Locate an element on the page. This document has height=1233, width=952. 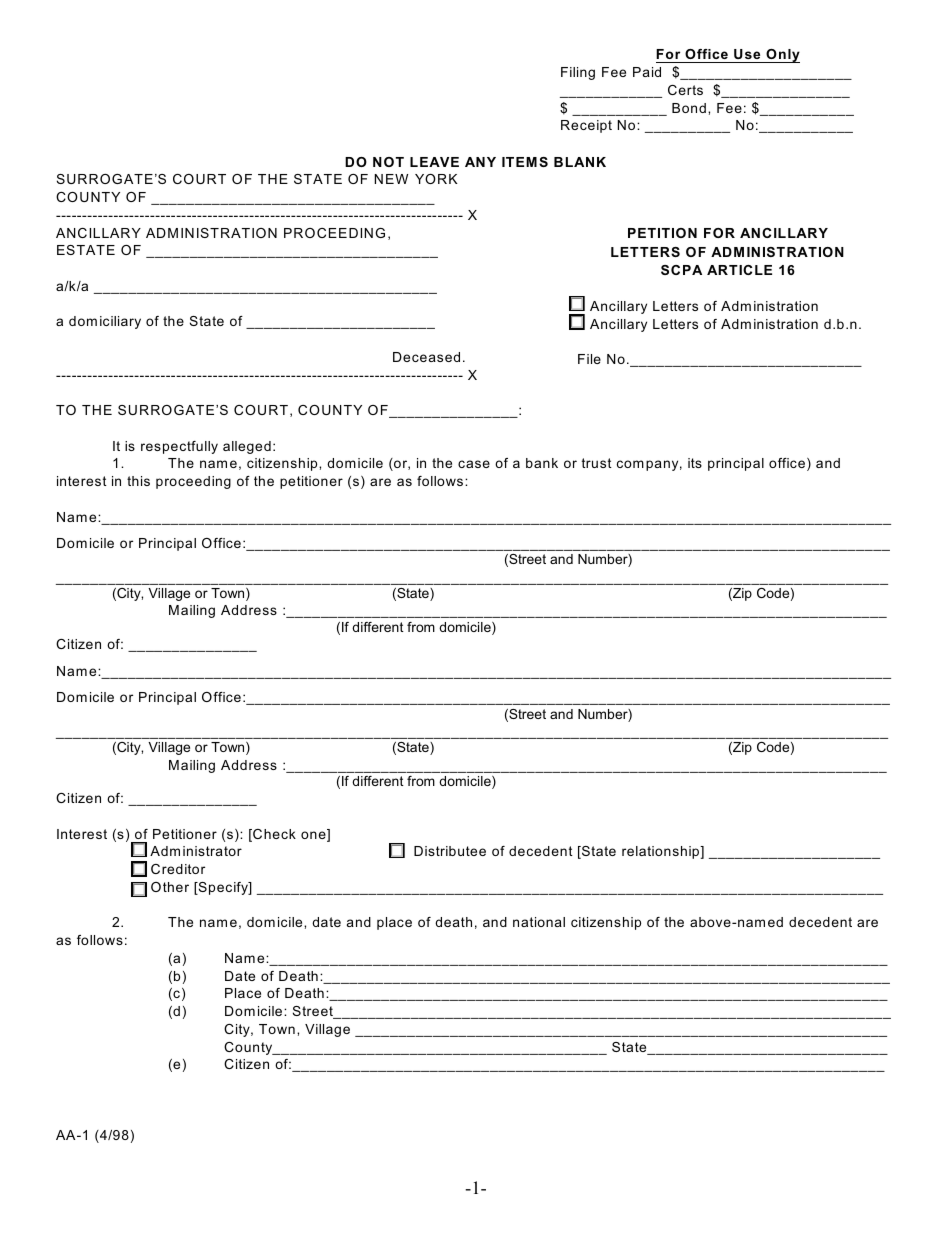
Other is located at coordinates (170, 887).
